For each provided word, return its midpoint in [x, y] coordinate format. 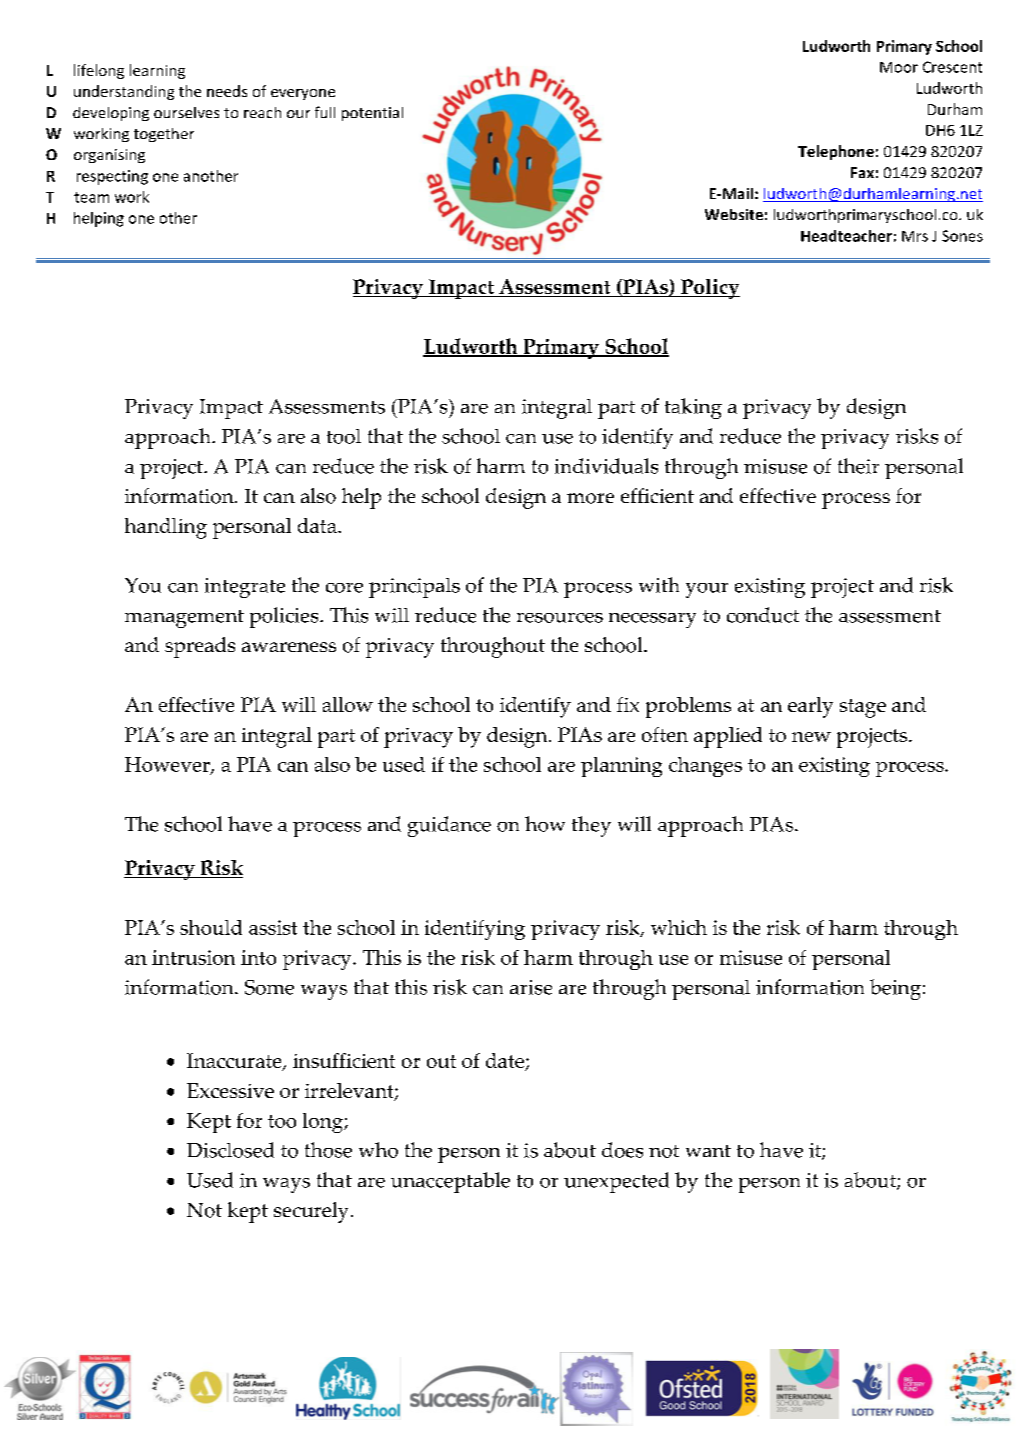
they [591, 826]
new [811, 737]
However [168, 766]
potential [372, 114]
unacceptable [450, 1182]
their [858, 466]
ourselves [186, 112]
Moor [899, 67]
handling [166, 528]
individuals [606, 466]
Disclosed [230, 1150]
